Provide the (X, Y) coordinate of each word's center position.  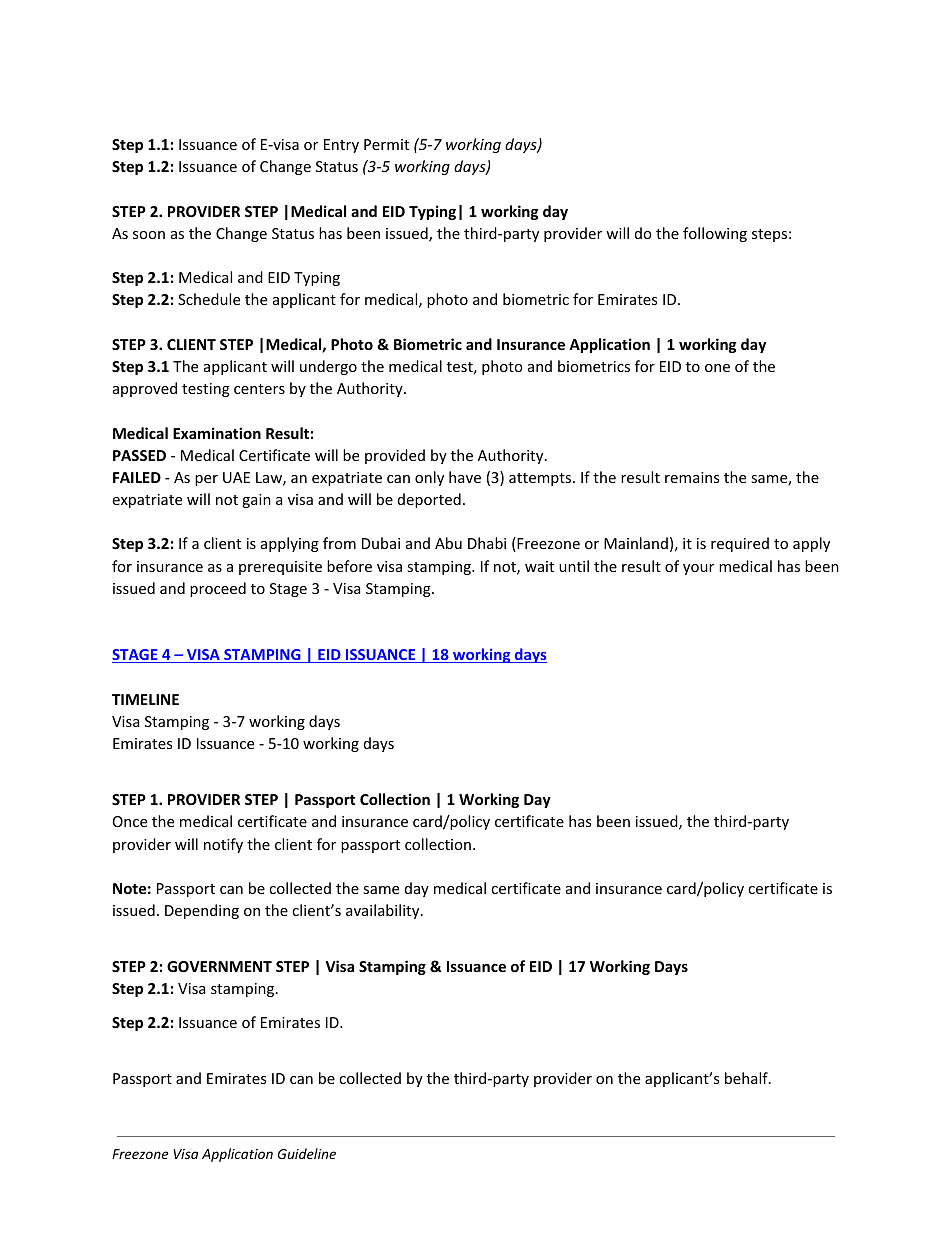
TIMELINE (145, 699)
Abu (448, 543)
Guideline (307, 1153)
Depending (202, 911)
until (574, 566)
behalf (747, 1078)
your (698, 569)
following (715, 234)
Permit (386, 144)
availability (384, 911)
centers (259, 389)
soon (149, 235)
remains (692, 477)
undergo (328, 367)
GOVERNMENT (219, 966)
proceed (218, 589)
